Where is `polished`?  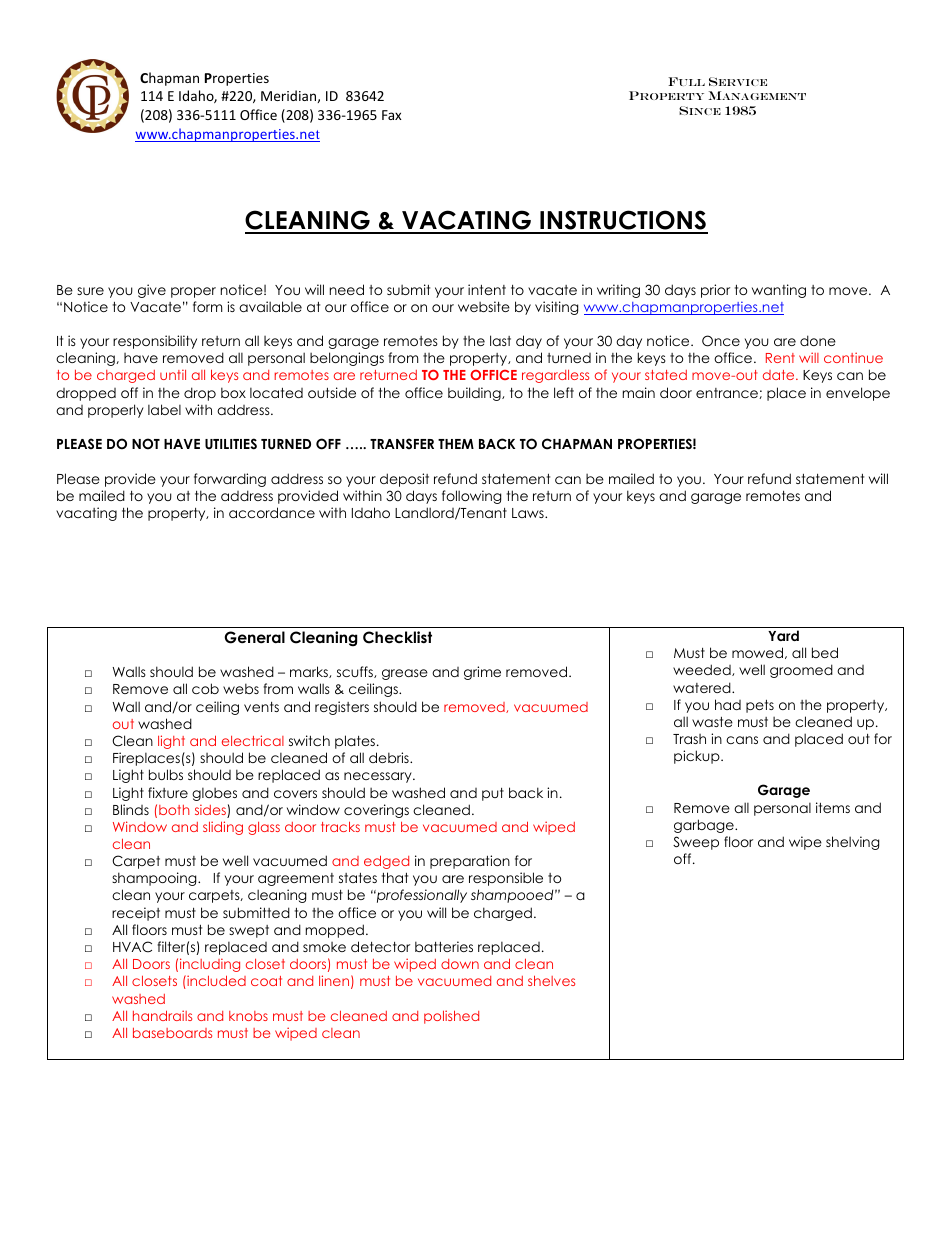
polished is located at coordinates (451, 1017).
